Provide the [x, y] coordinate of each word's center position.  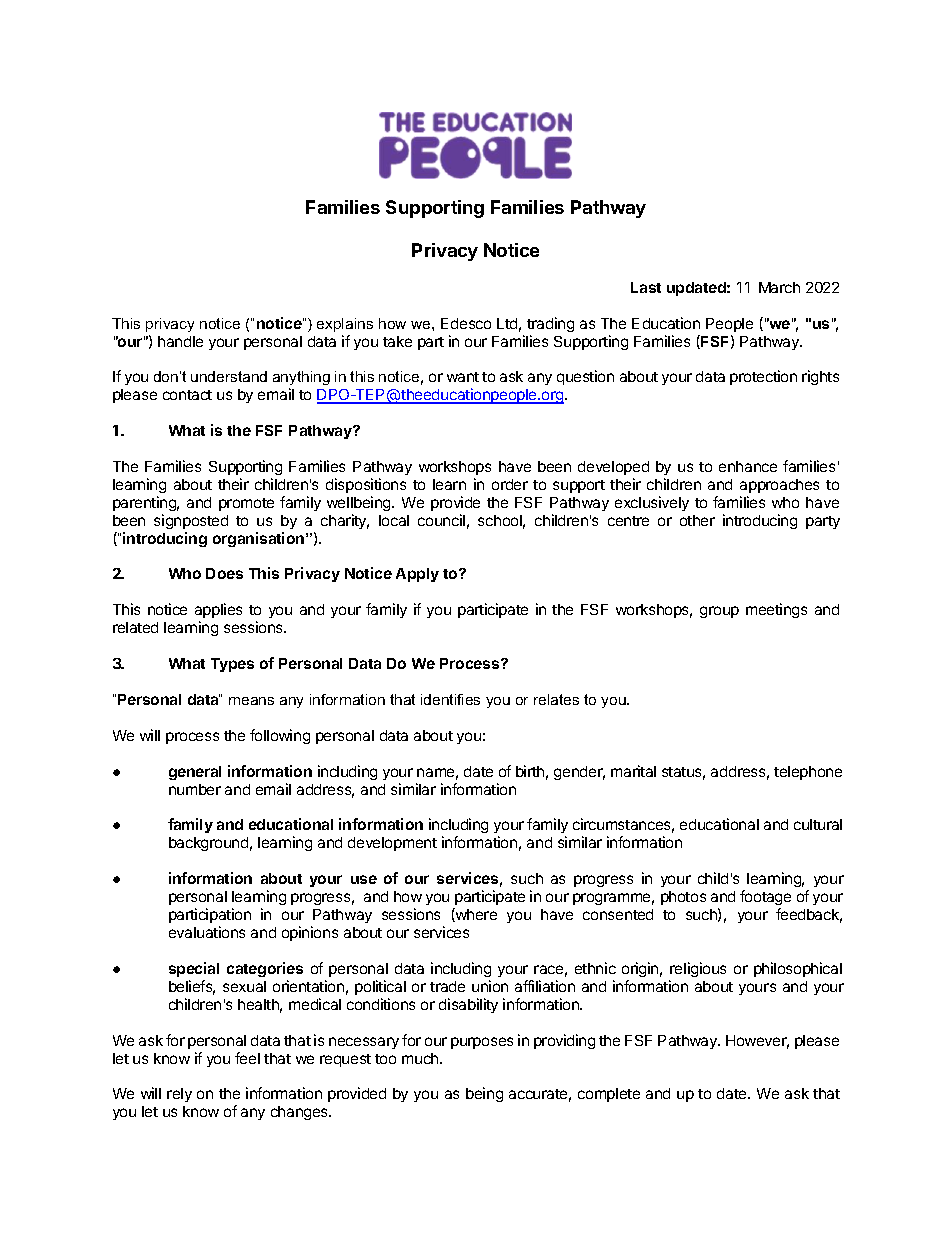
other [697, 520]
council [441, 520]
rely [179, 1095]
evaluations [207, 932]
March [779, 287]
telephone [808, 773]
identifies [450, 699]
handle [180, 341]
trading [550, 324]
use [364, 879]
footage [765, 899]
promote [246, 504]
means [251, 701]
